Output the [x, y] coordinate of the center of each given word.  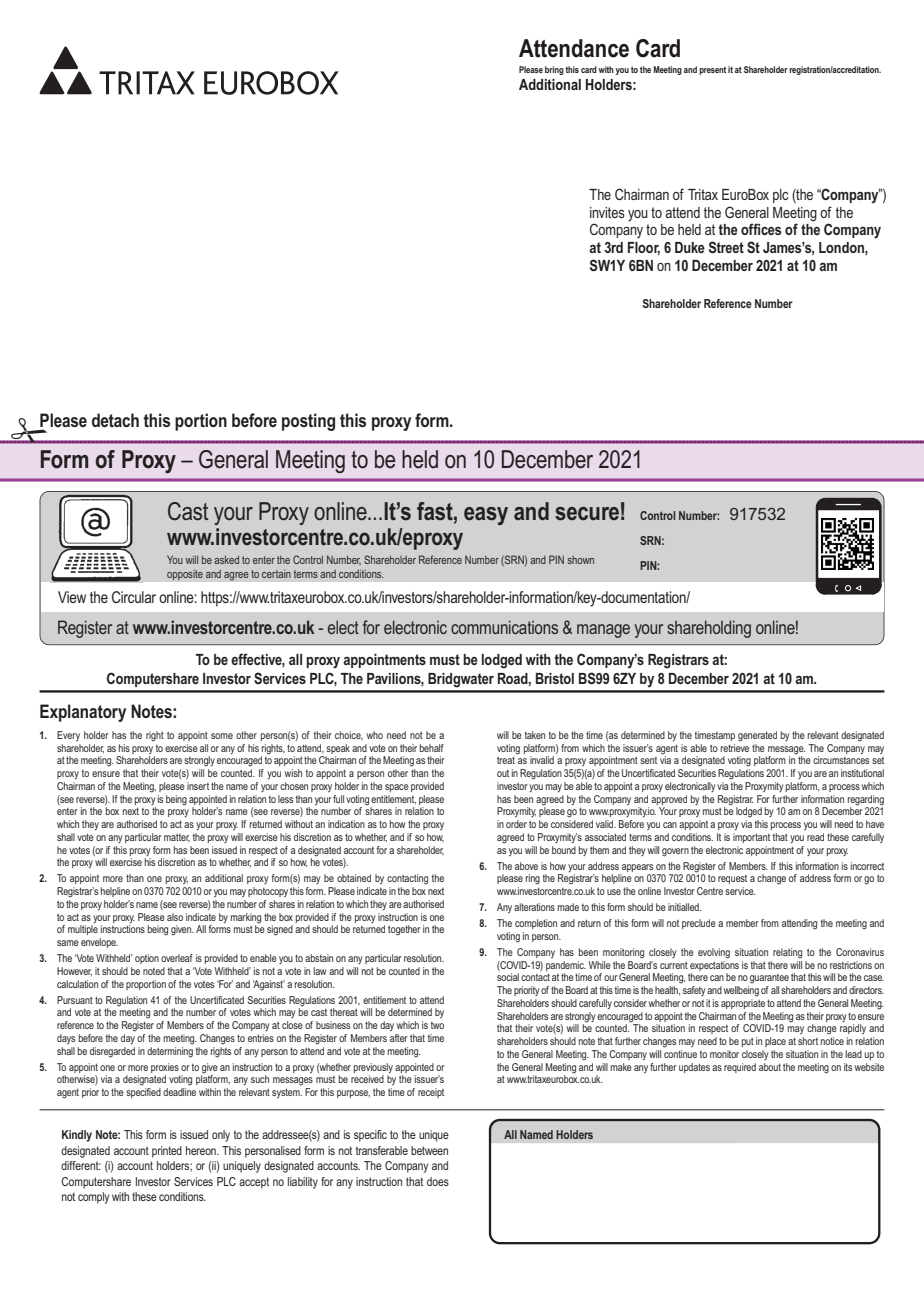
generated [757, 736]
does [438, 1181]
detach [115, 420]
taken [535, 735]
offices [761, 229]
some [222, 736]
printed [167, 1152]
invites [607, 212]
